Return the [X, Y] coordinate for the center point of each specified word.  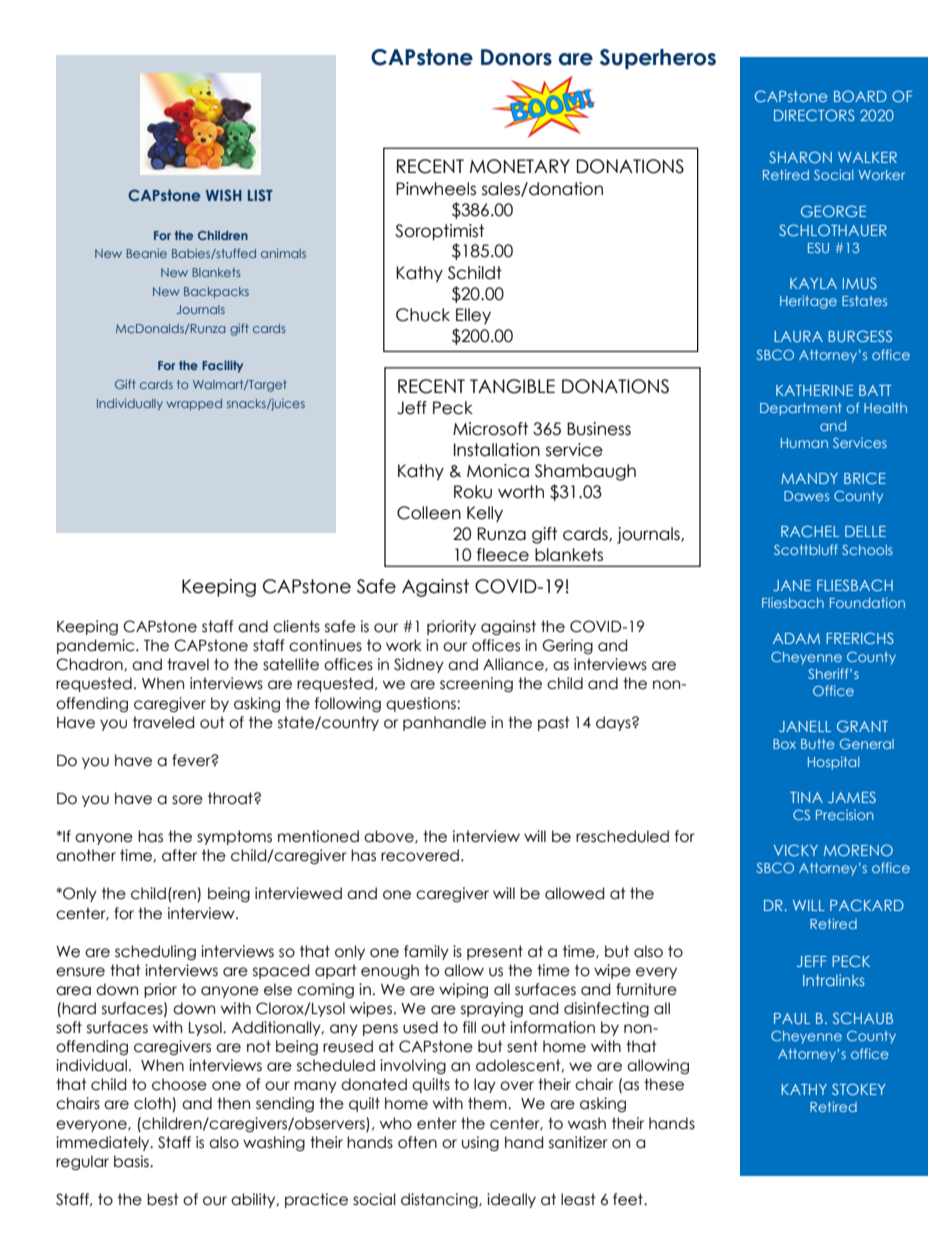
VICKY [796, 850]
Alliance [514, 665]
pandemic [97, 646]
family [426, 952]
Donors [516, 57]
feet [629, 1199]
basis [132, 1161]
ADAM [796, 638]
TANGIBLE [512, 386]
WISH [224, 195]
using [480, 1143]
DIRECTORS [814, 115]
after [179, 855]
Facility [222, 366]
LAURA [798, 336]
